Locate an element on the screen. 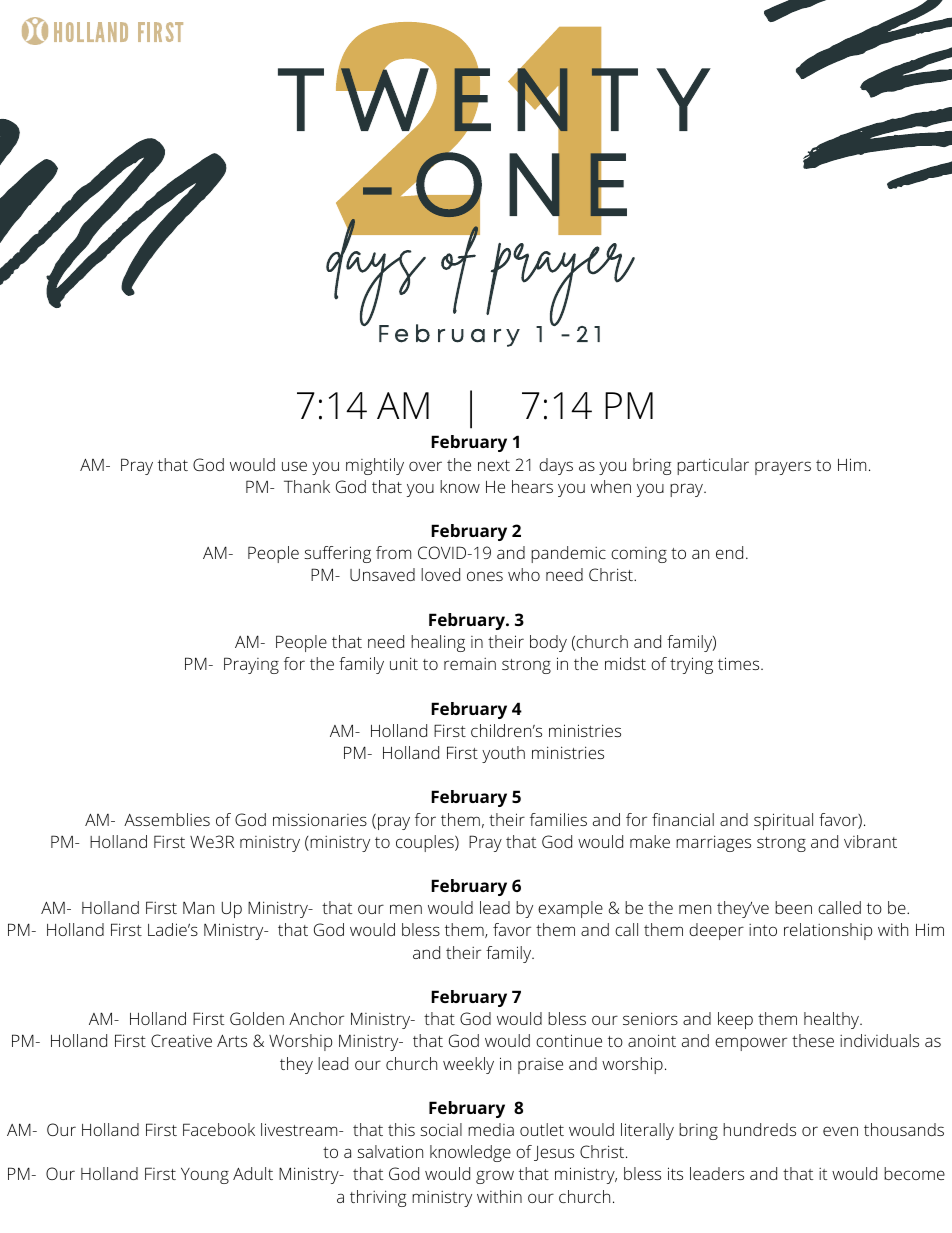  relationship is located at coordinates (828, 931).
